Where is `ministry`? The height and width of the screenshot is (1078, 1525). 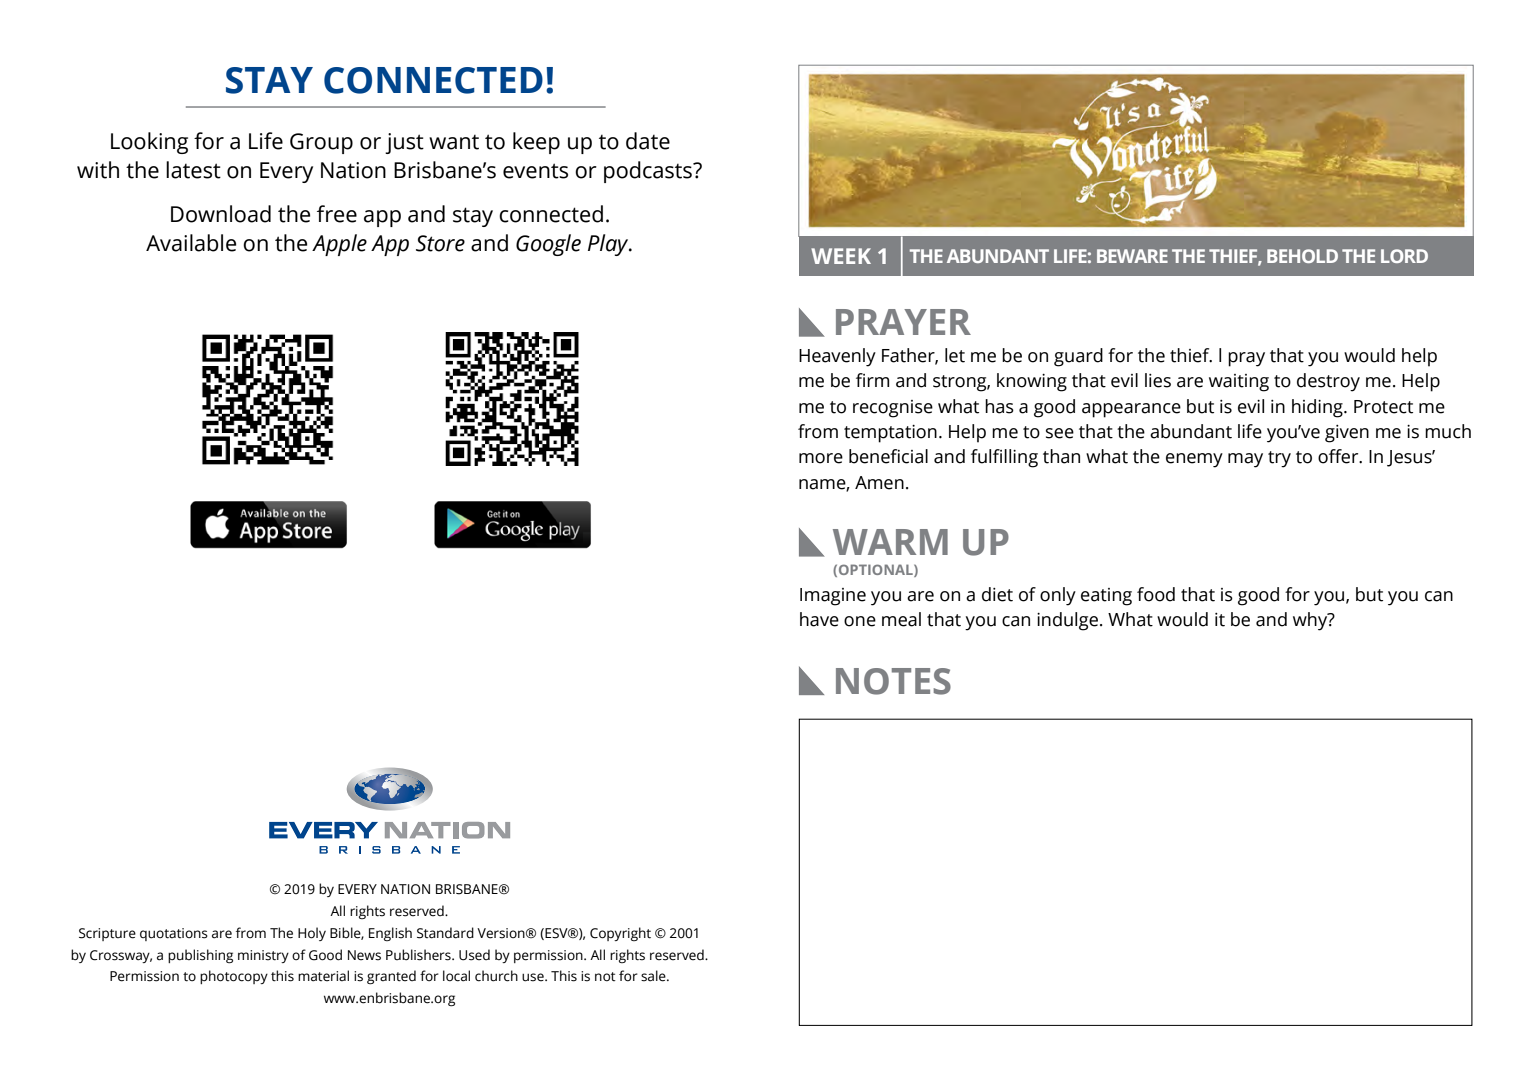 ministry is located at coordinates (263, 956).
